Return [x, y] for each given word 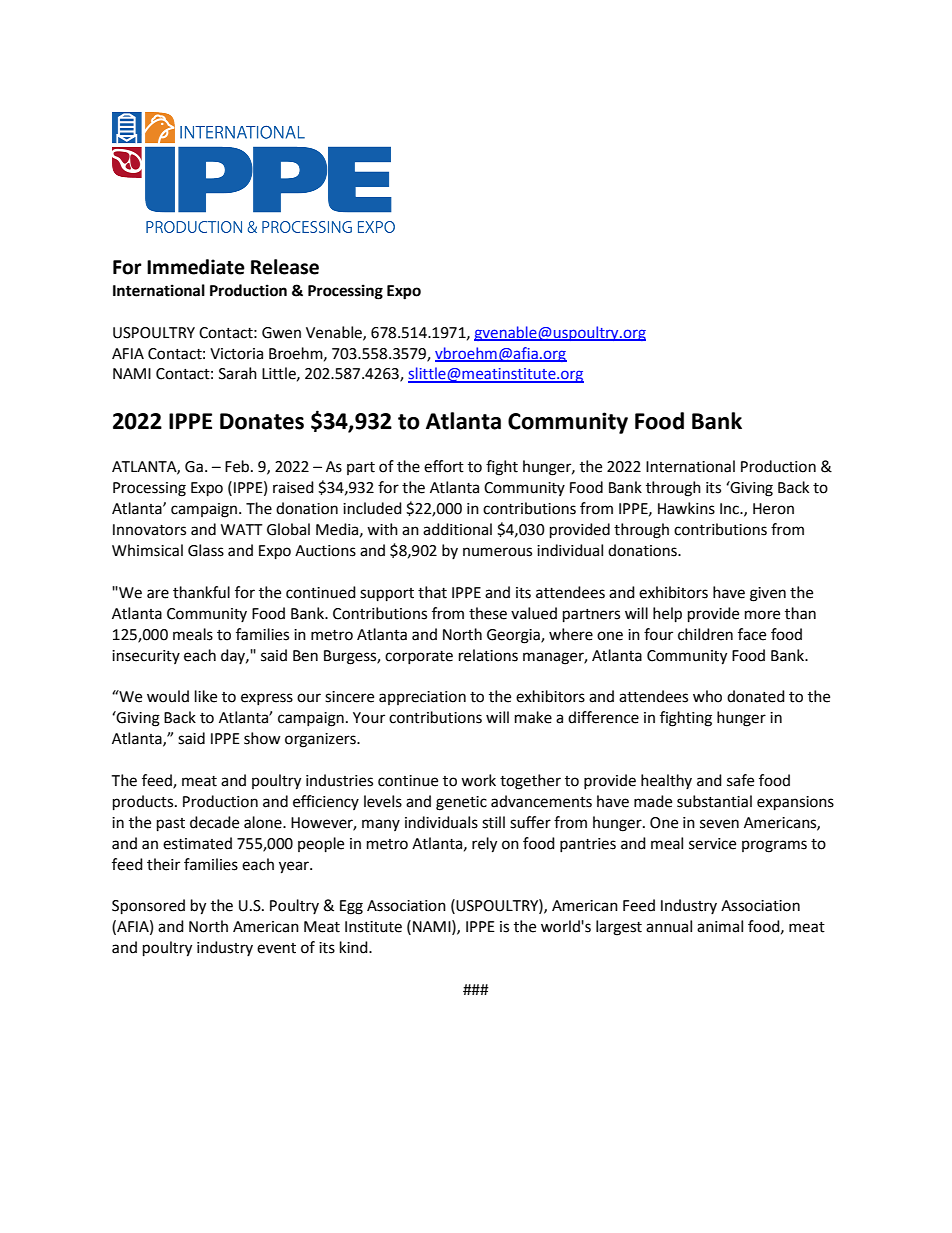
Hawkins [686, 508]
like [206, 696]
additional [457, 529]
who [707, 696]
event [276, 948]
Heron [773, 509]
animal [720, 926]
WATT [242, 529]
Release [285, 267]
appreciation [422, 698]
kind [355, 947]
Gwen [281, 333]
